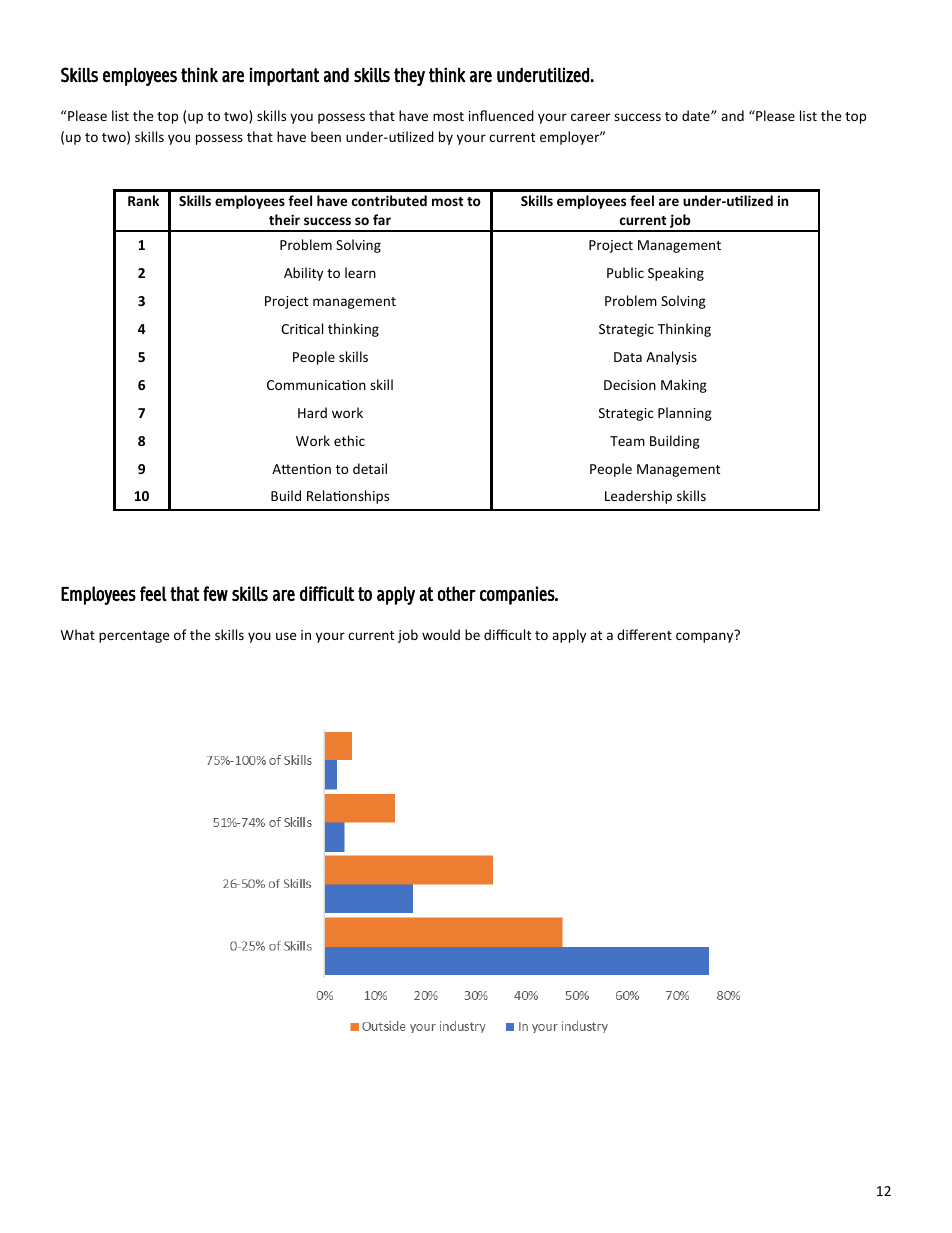 Image resolution: width=952 pixels, height=1233 pixels. I want to click on percentage, so click(134, 637).
